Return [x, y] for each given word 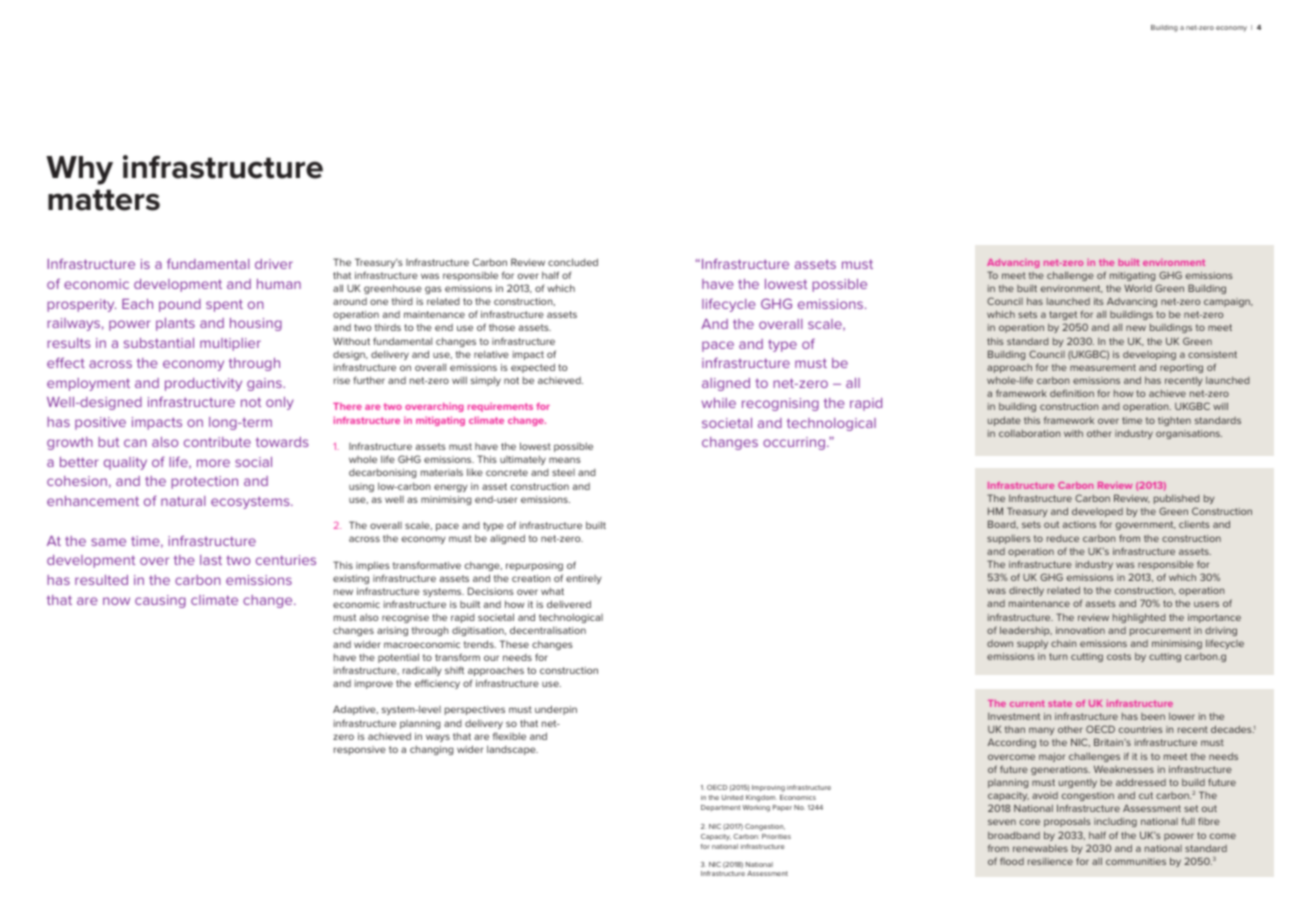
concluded [573, 262]
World [1138, 288]
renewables [1040, 848]
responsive [360, 750]
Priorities [776, 836]
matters [104, 200]
